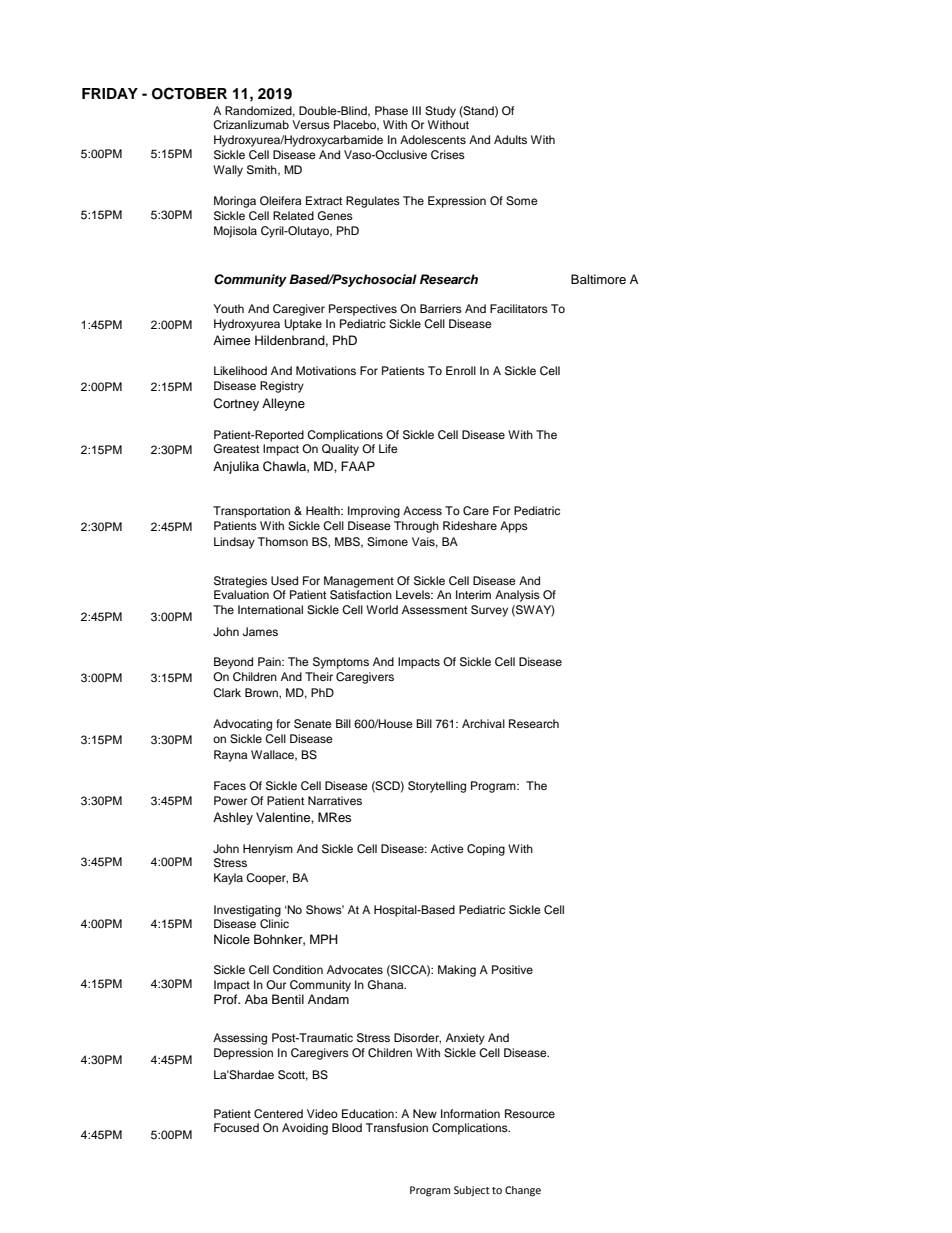  What do you see at coordinates (233, 663) in the image?
I see `Beyond` at bounding box center [233, 663].
